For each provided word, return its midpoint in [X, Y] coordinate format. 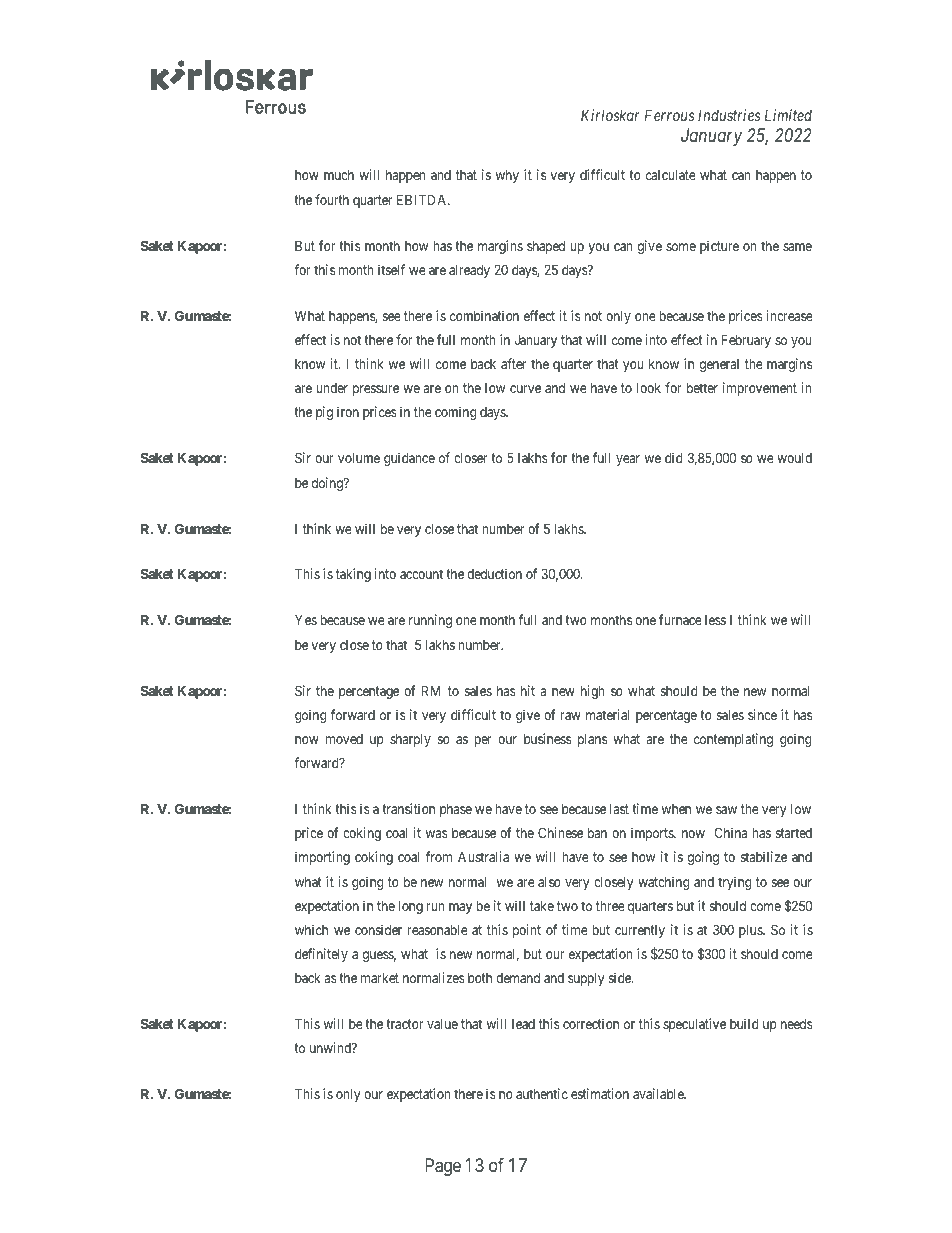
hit [528, 690]
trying [734, 883]
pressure [376, 390]
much [339, 175]
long [410, 907]
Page [443, 1167]
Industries [729, 115]
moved [344, 739]
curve [525, 389]
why [507, 176]
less [715, 620]
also [549, 882]
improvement [760, 389]
